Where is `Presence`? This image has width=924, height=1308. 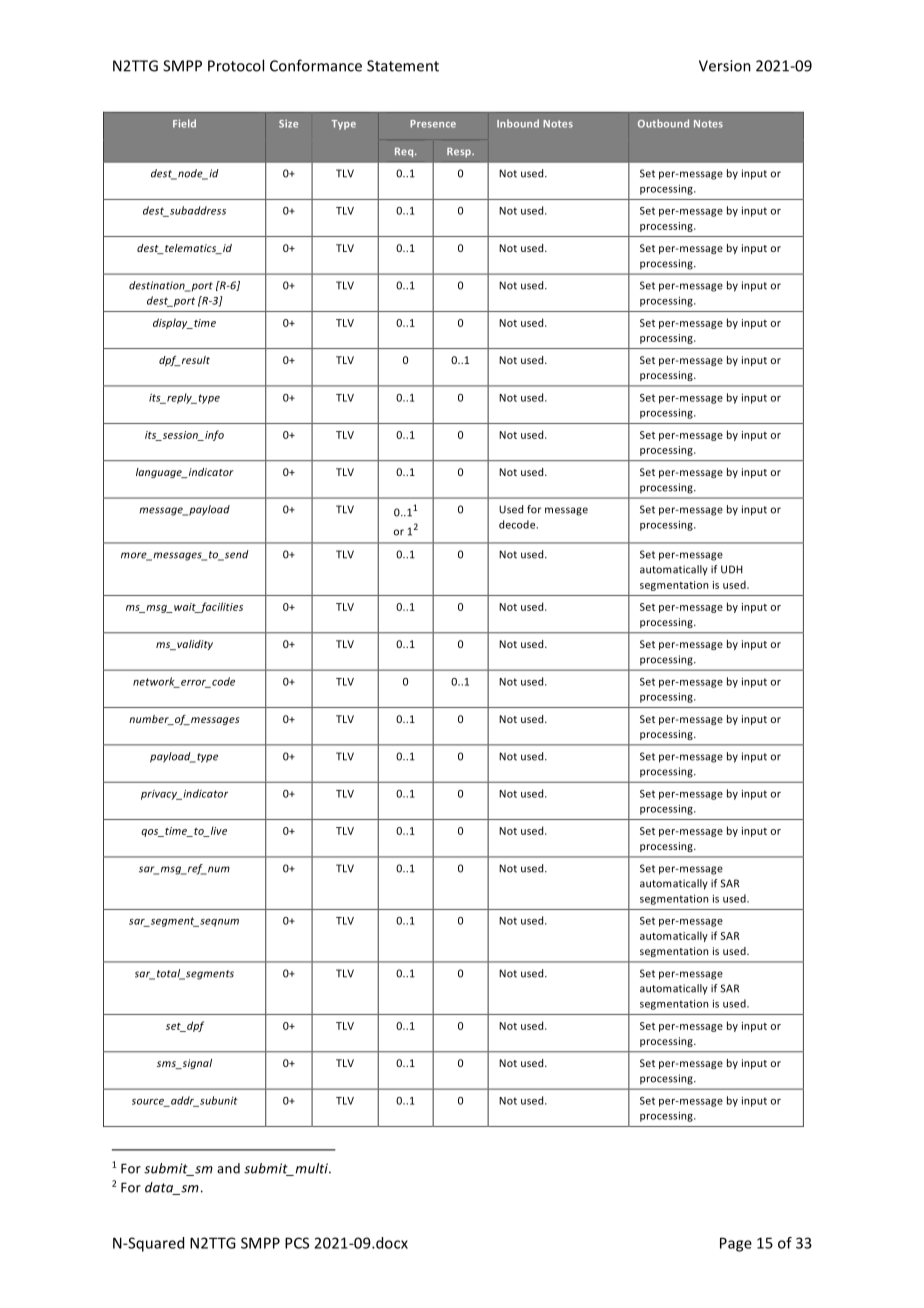
Presence is located at coordinates (433, 124).
